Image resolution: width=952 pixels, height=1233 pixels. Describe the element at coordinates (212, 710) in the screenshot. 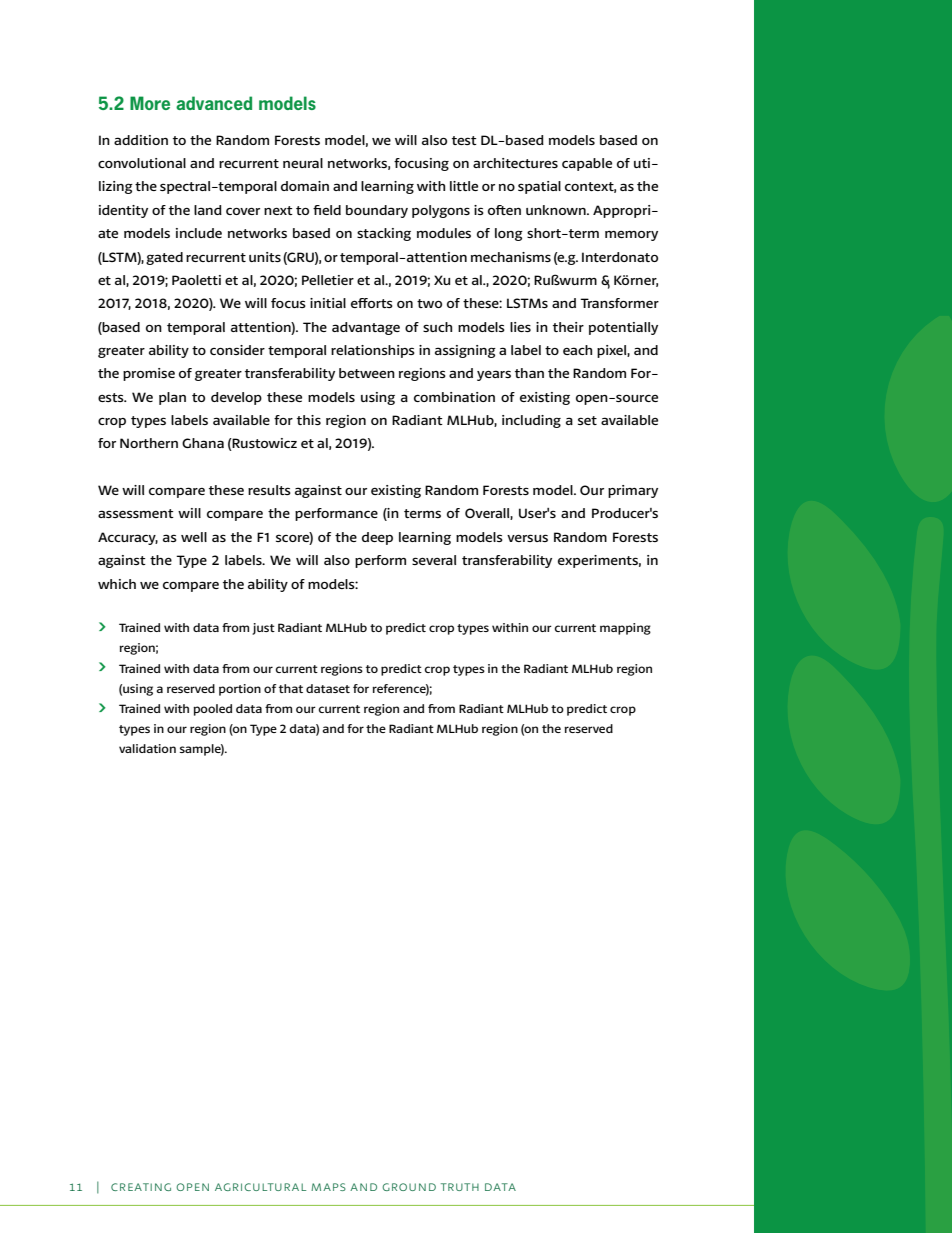

I see `pooled` at that location.
